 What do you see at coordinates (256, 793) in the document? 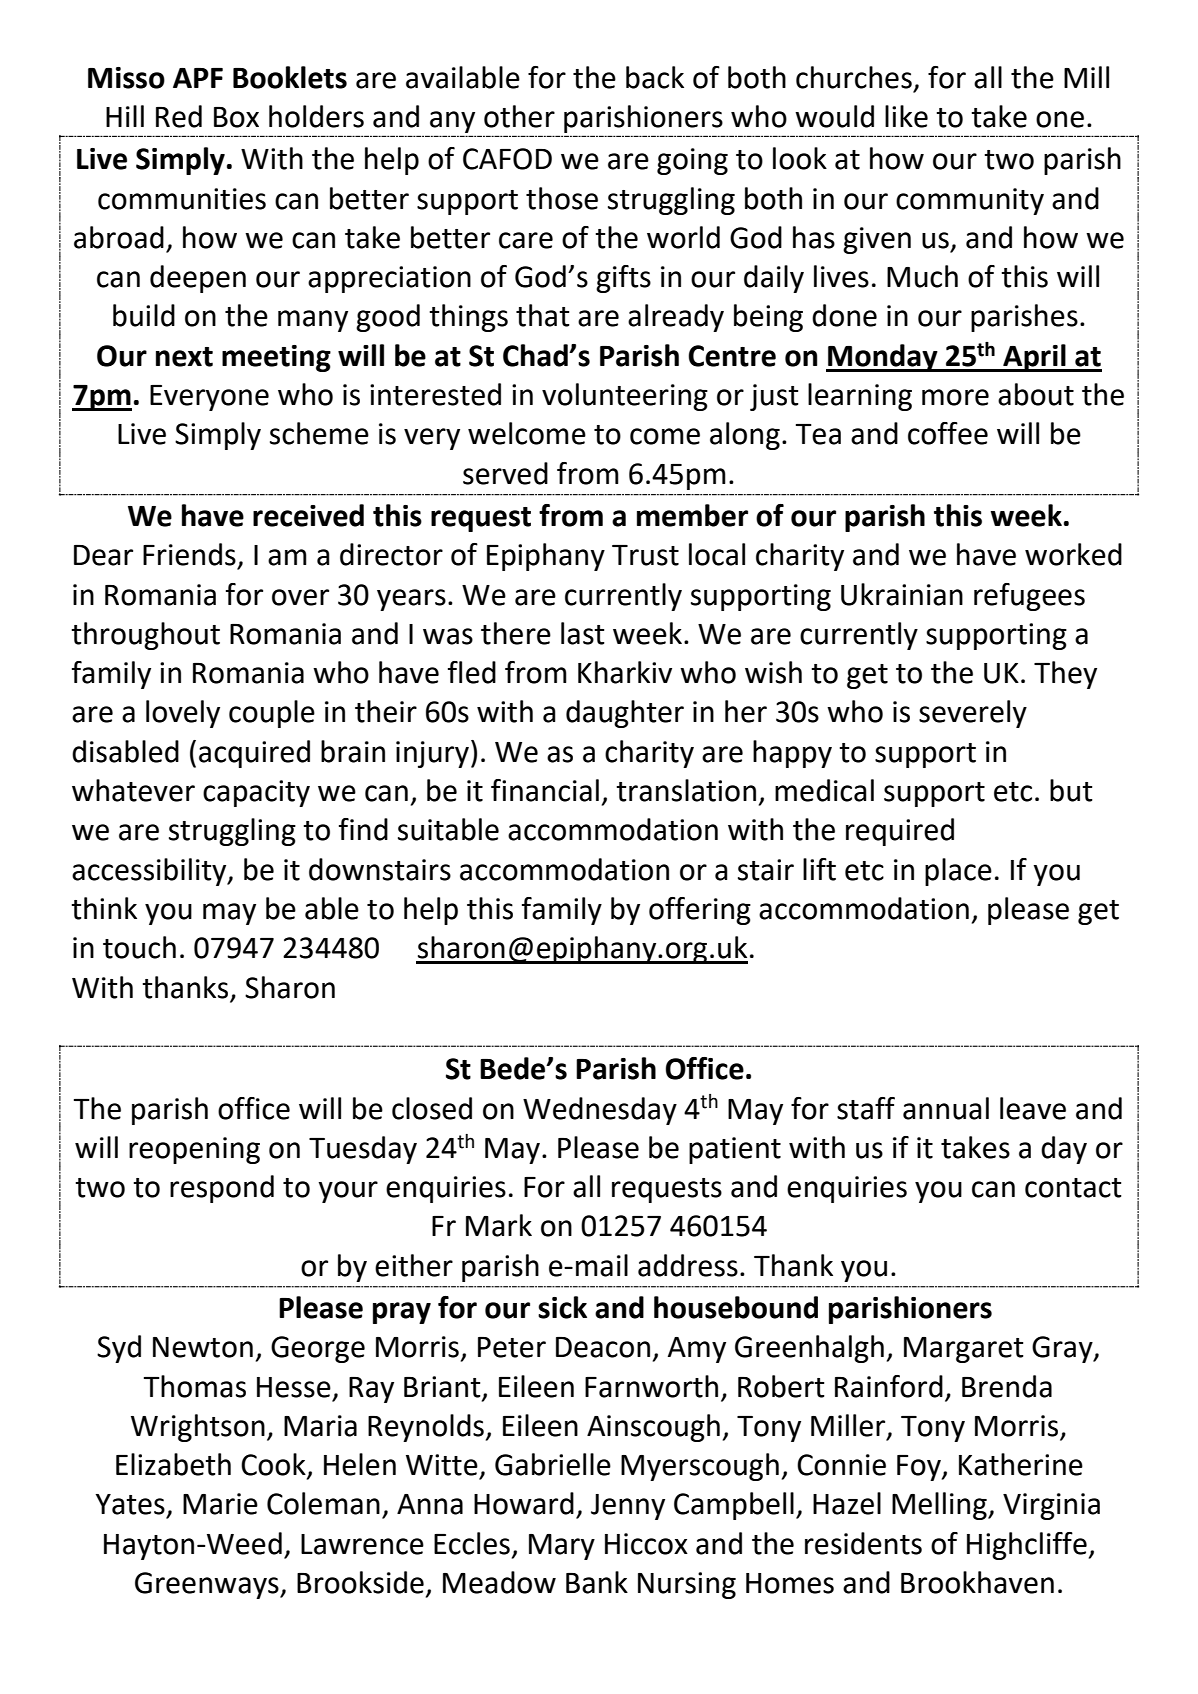
I see `capacity` at bounding box center [256, 793].
